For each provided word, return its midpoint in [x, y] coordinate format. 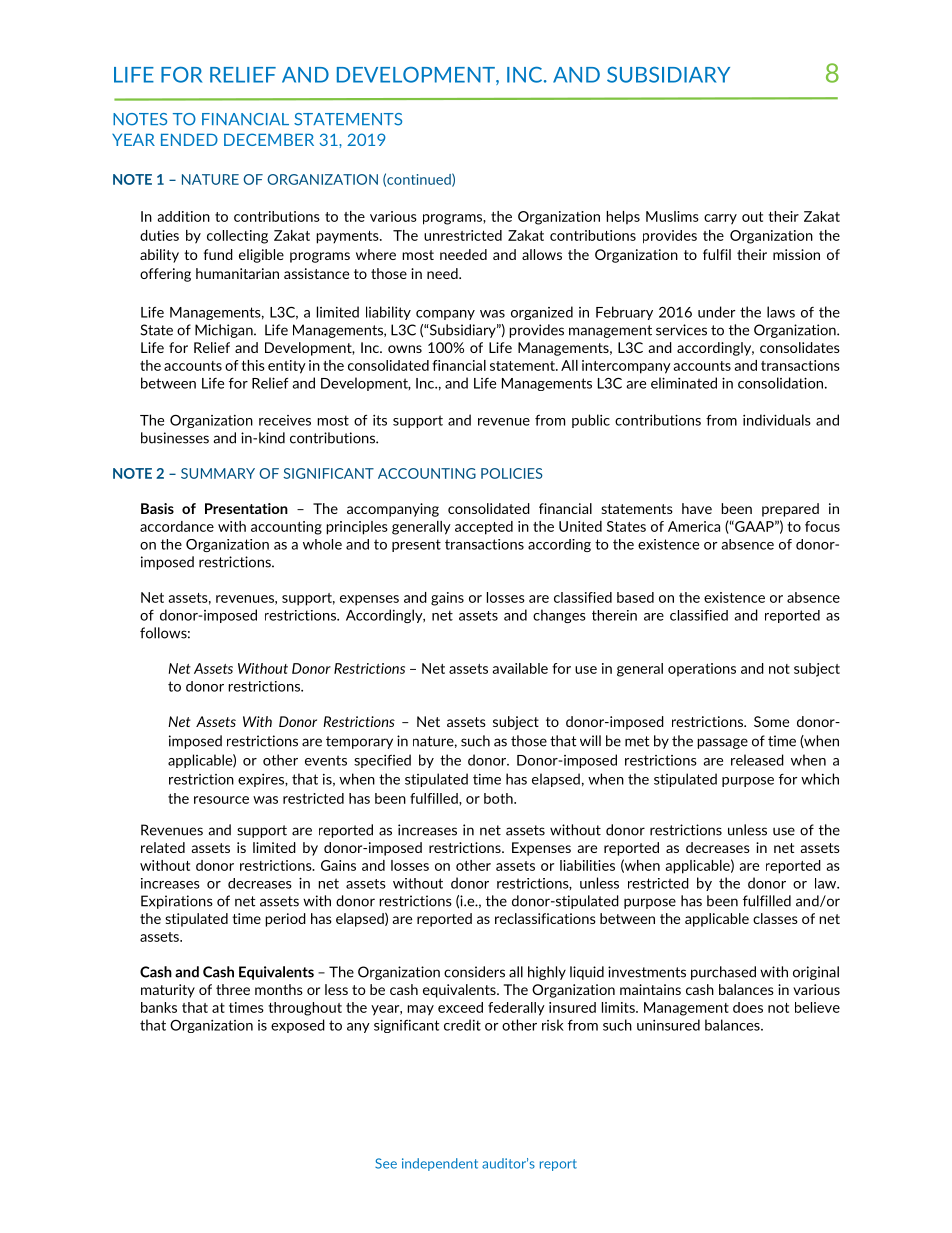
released [757, 760]
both [499, 798]
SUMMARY [218, 473]
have [697, 508]
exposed [298, 1026]
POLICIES [512, 473]
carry [720, 219]
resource [221, 800]
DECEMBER [269, 139]
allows [542, 254]
